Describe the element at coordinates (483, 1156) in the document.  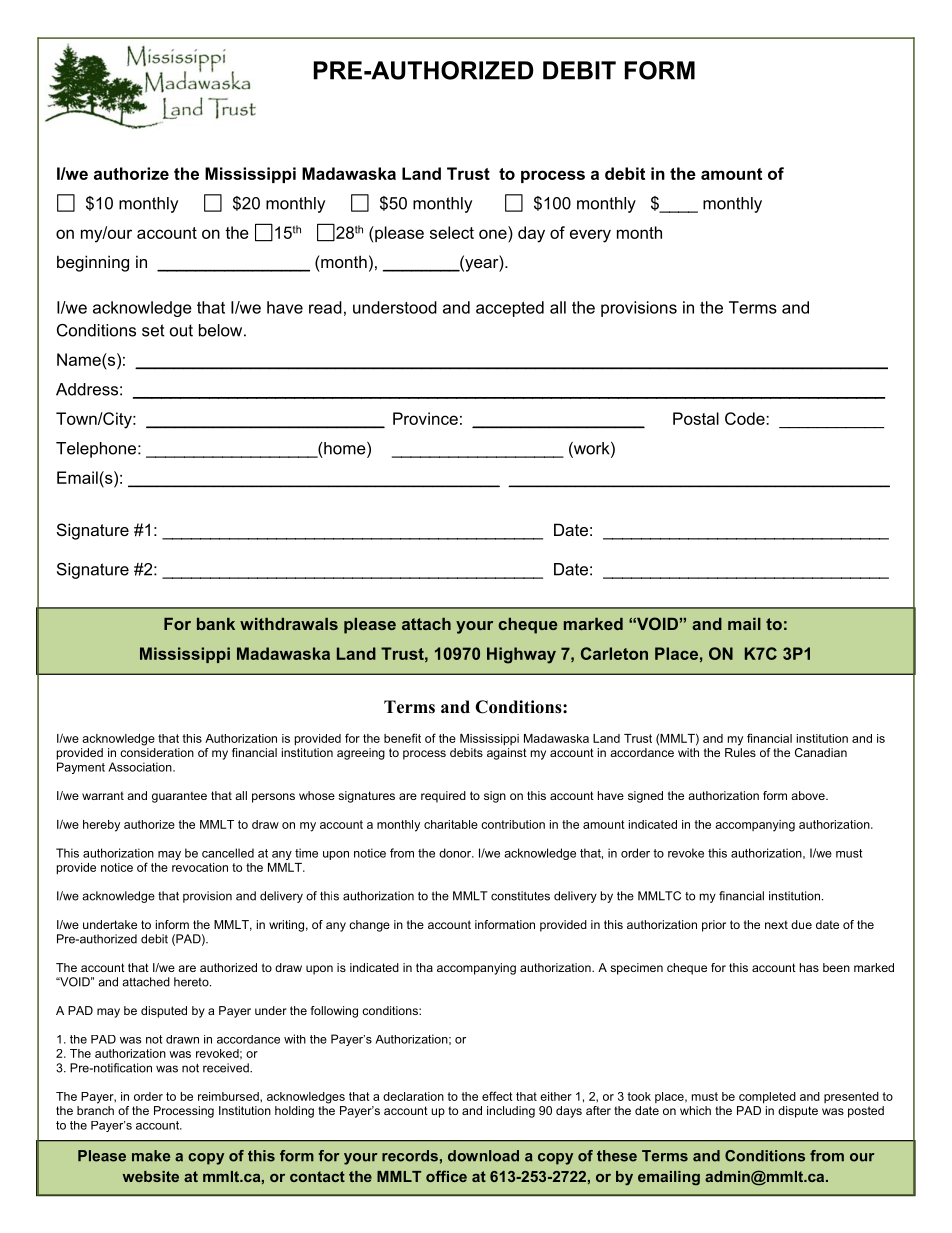
I see `download` at that location.
